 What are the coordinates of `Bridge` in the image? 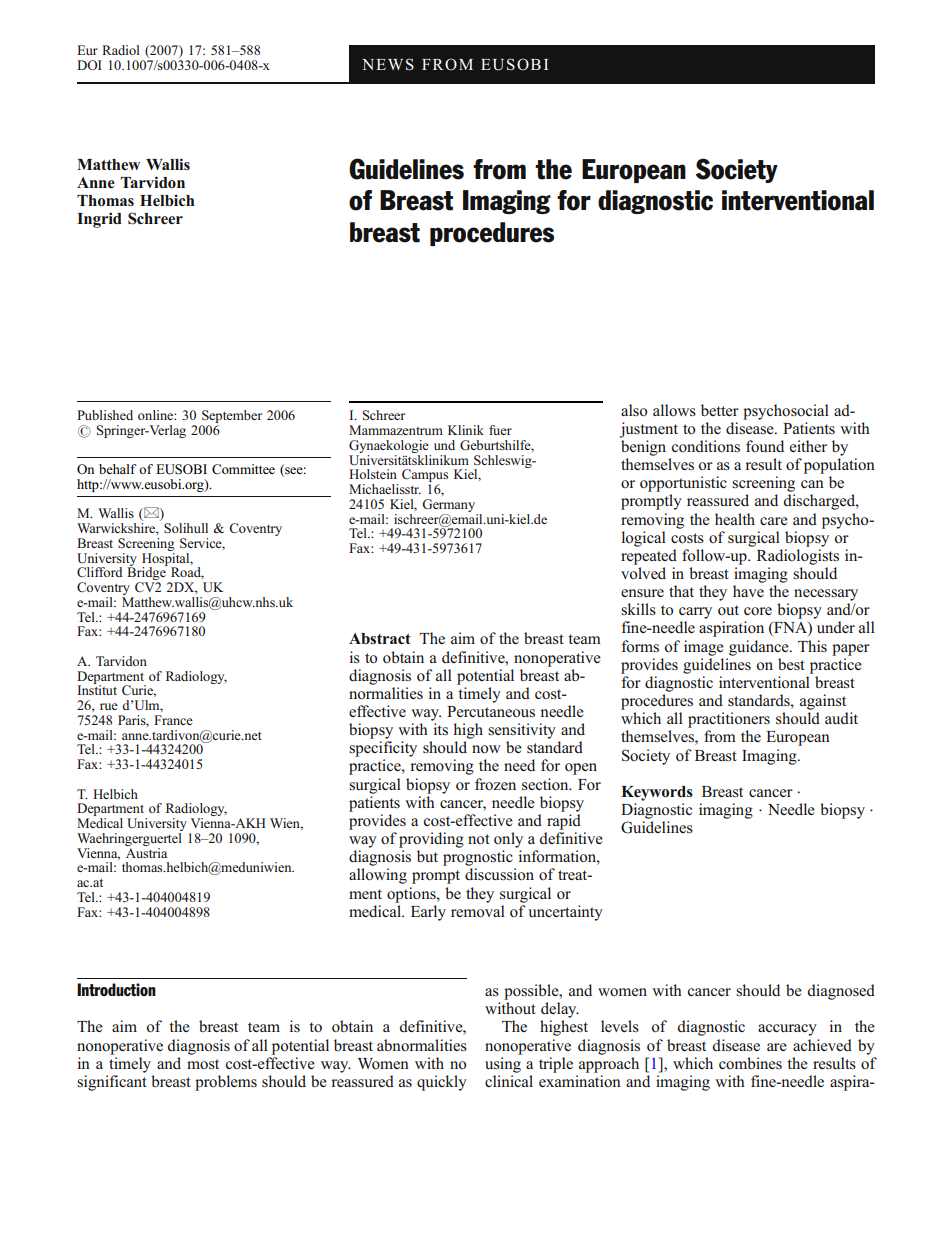 It's located at (147, 574).
